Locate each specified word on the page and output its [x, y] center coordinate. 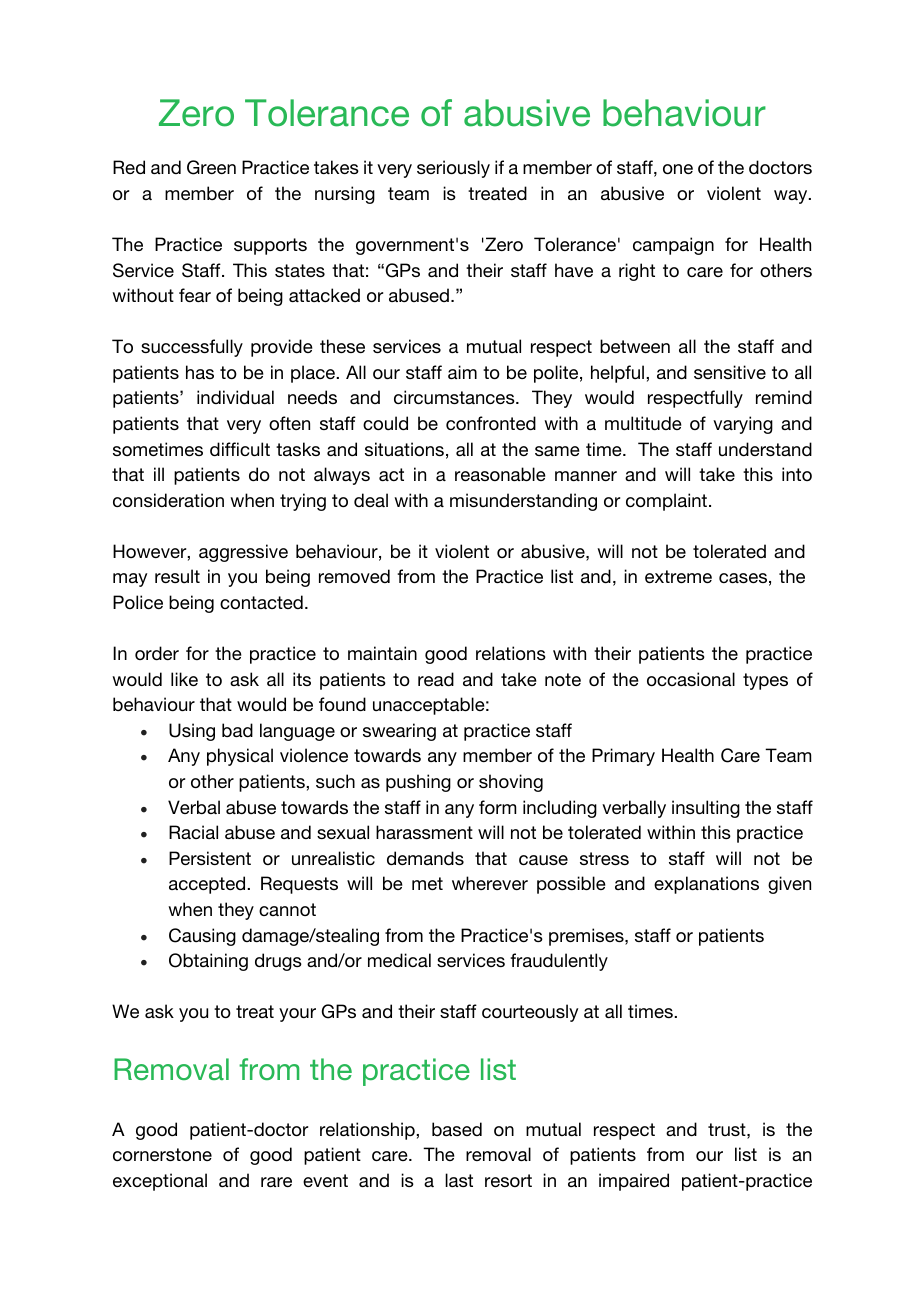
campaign [673, 246]
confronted [491, 423]
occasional [691, 679]
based [457, 1129]
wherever [490, 883]
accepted [208, 885]
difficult [240, 449]
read [436, 679]
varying [743, 425]
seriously [453, 169]
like [184, 679]
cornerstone [162, 1154]
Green [211, 167]
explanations [706, 885]
